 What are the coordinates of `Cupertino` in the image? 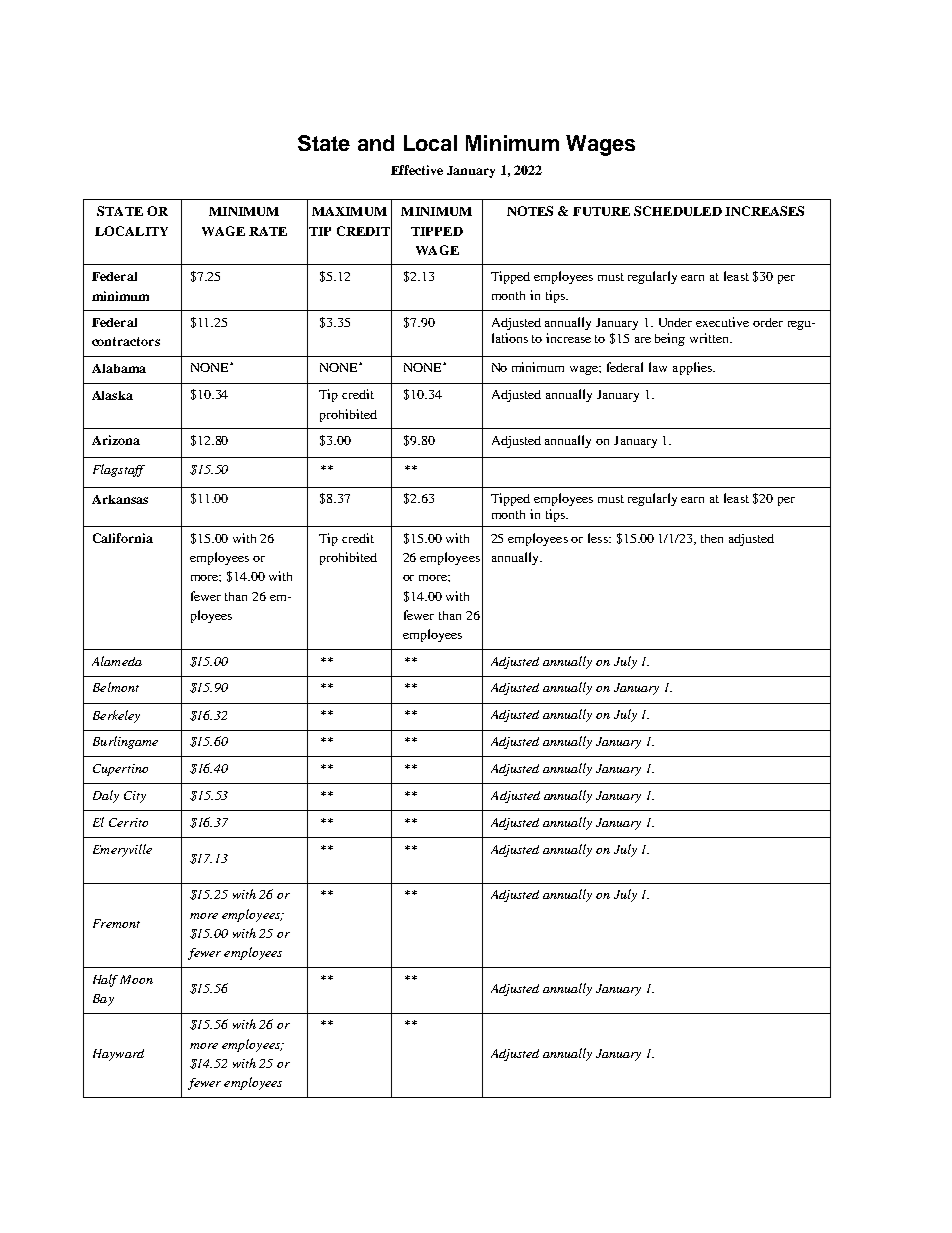 It's located at (120, 770).
